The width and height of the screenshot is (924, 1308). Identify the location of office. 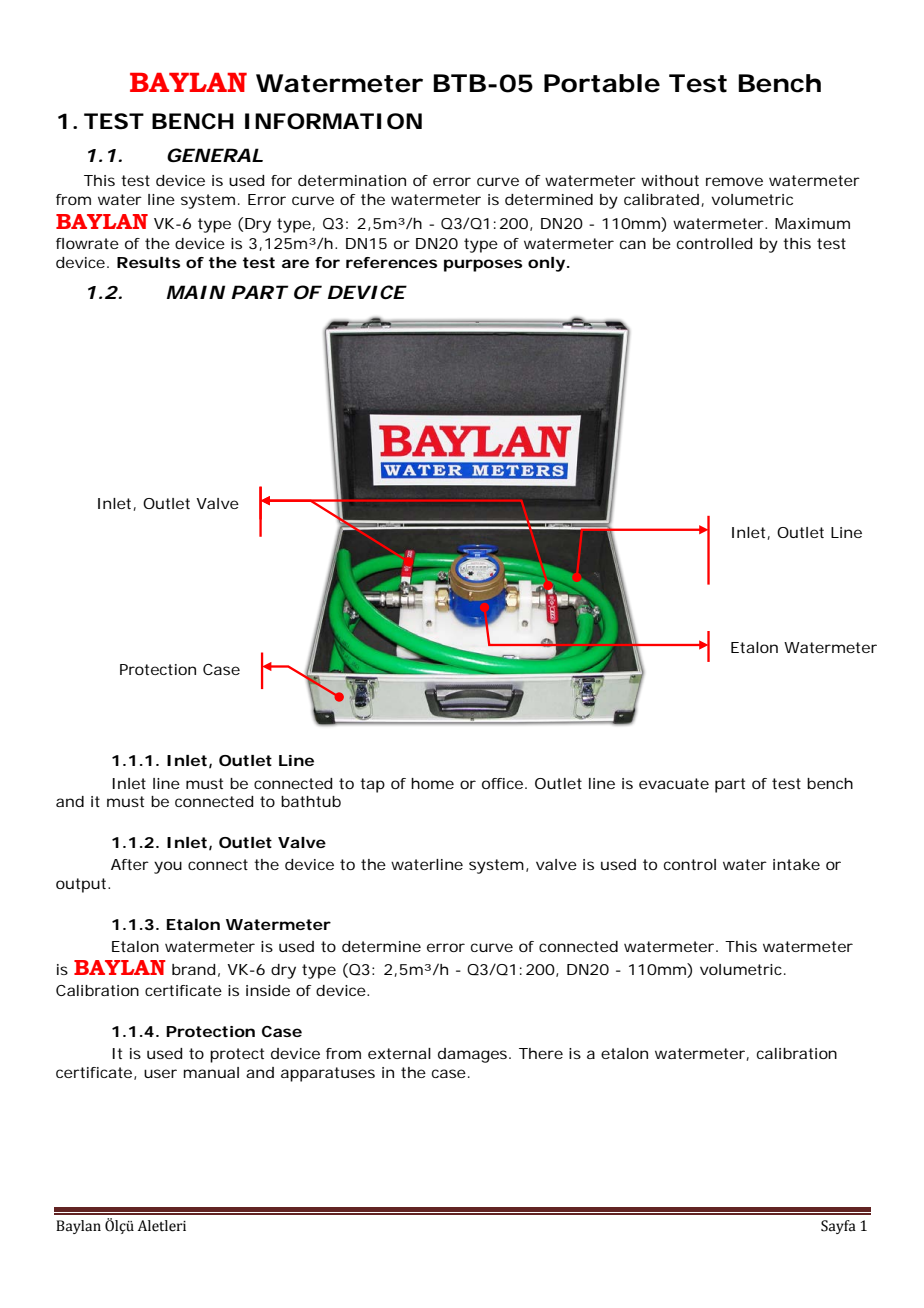
(504, 783).
